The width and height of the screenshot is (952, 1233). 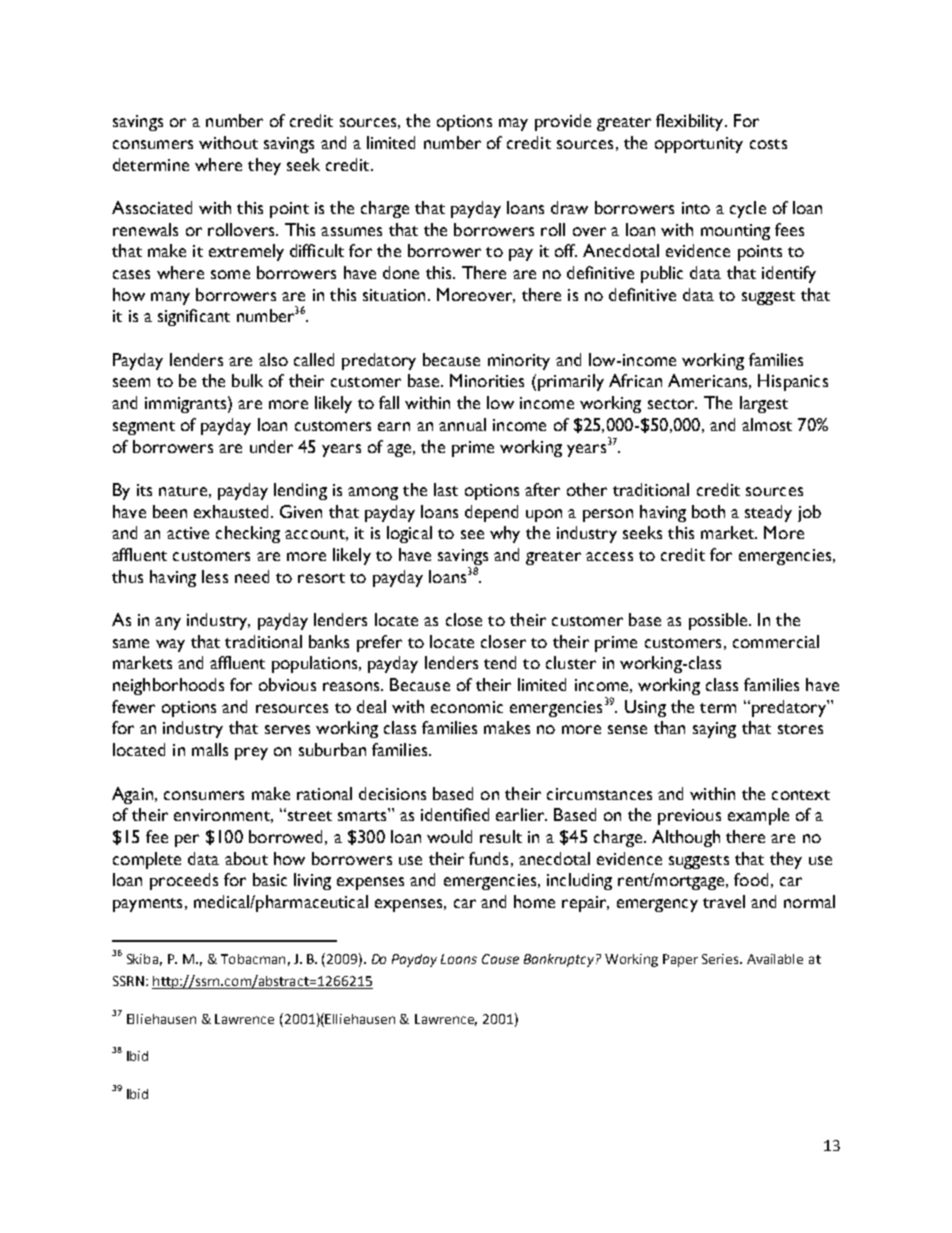 What do you see at coordinates (142, 959) in the screenshot?
I see `Skiba` at bounding box center [142, 959].
